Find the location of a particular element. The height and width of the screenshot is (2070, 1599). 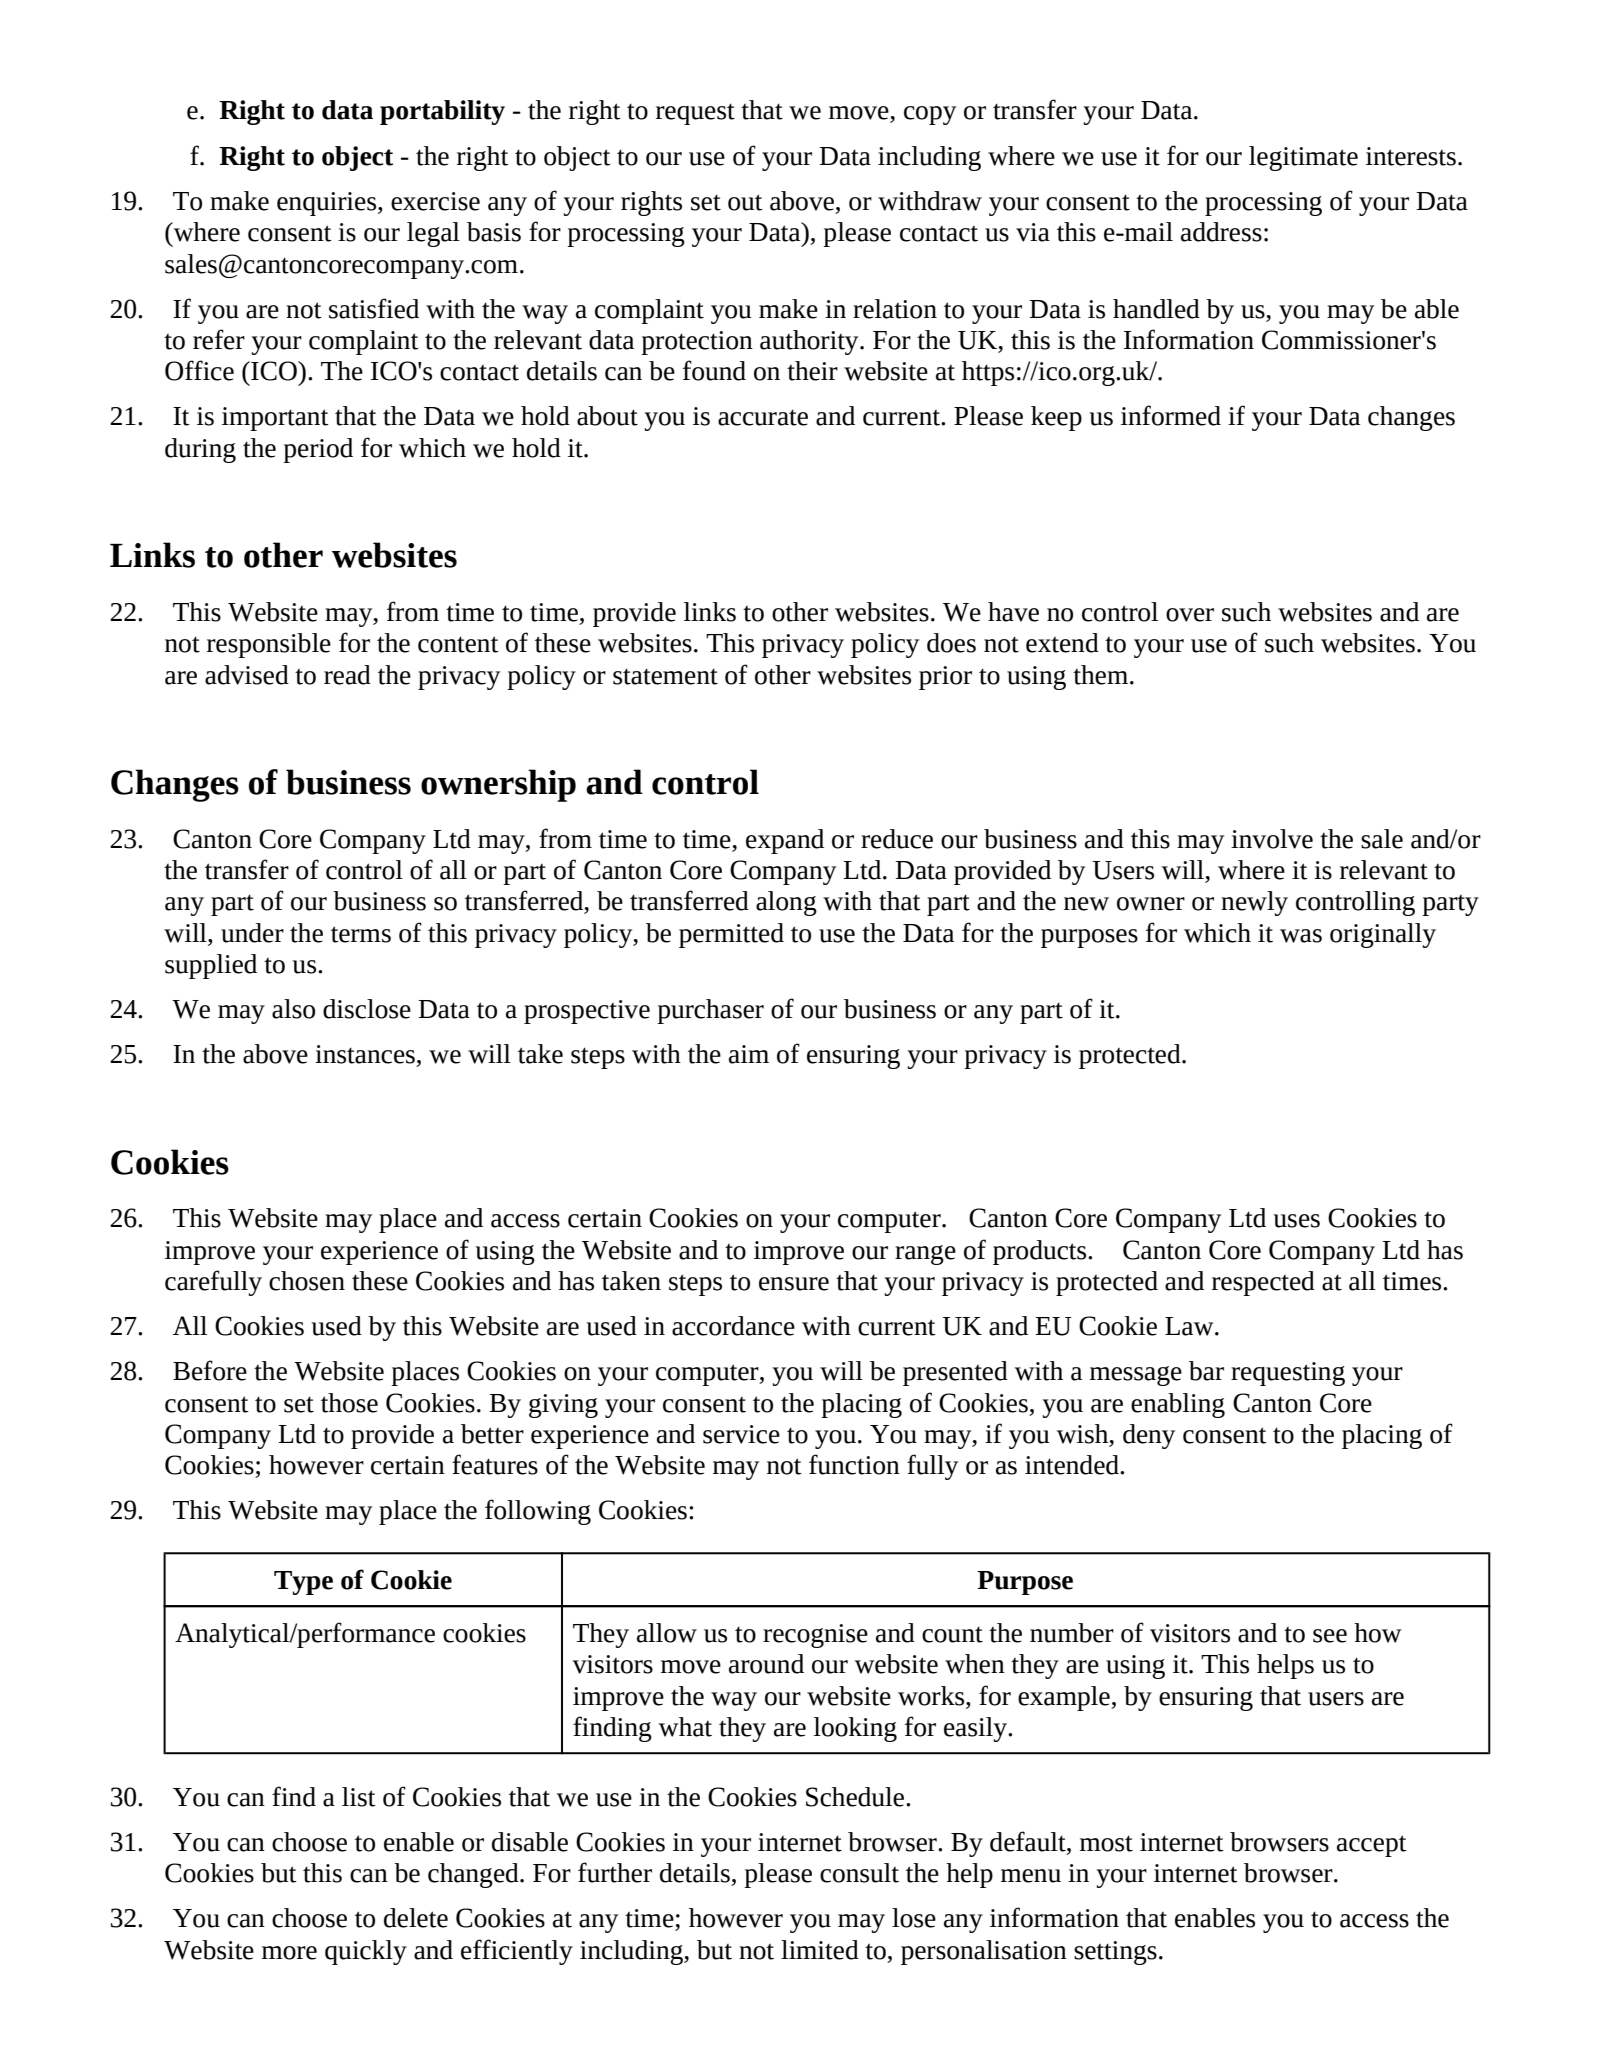

consult is located at coordinates (859, 1873).
